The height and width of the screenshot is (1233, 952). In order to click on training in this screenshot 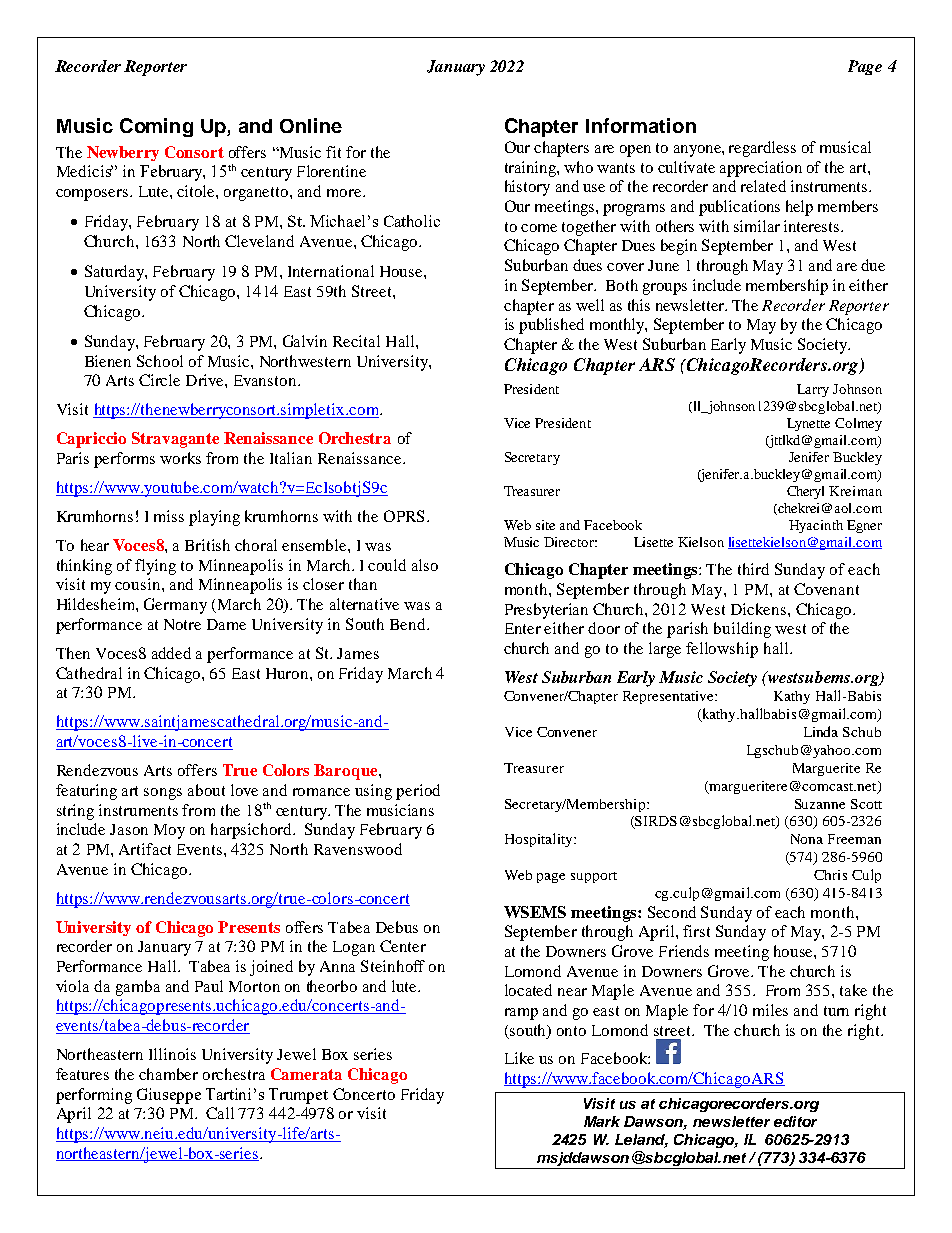, I will do `click(531, 169)`.
